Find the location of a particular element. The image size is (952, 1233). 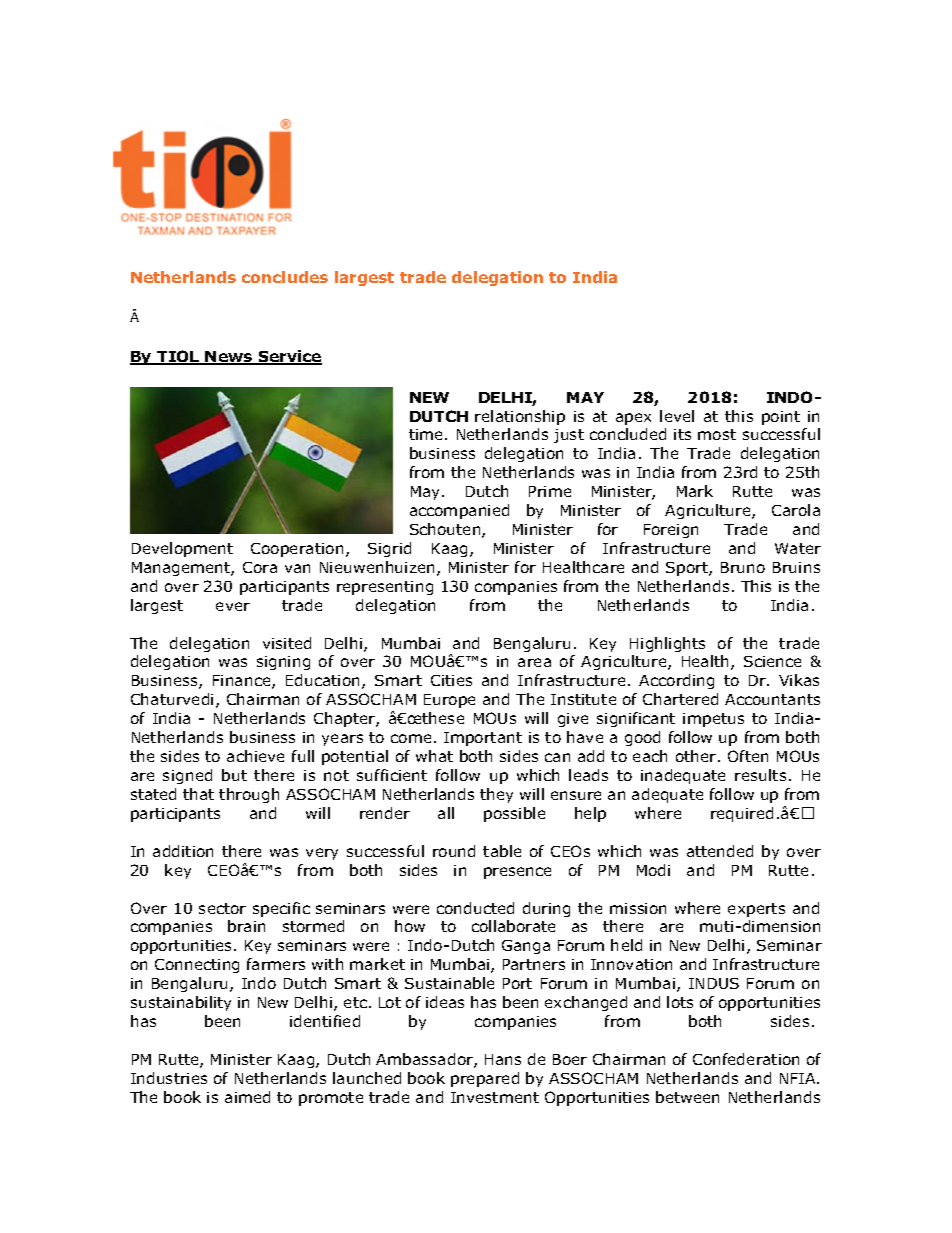

all is located at coordinates (446, 813).
